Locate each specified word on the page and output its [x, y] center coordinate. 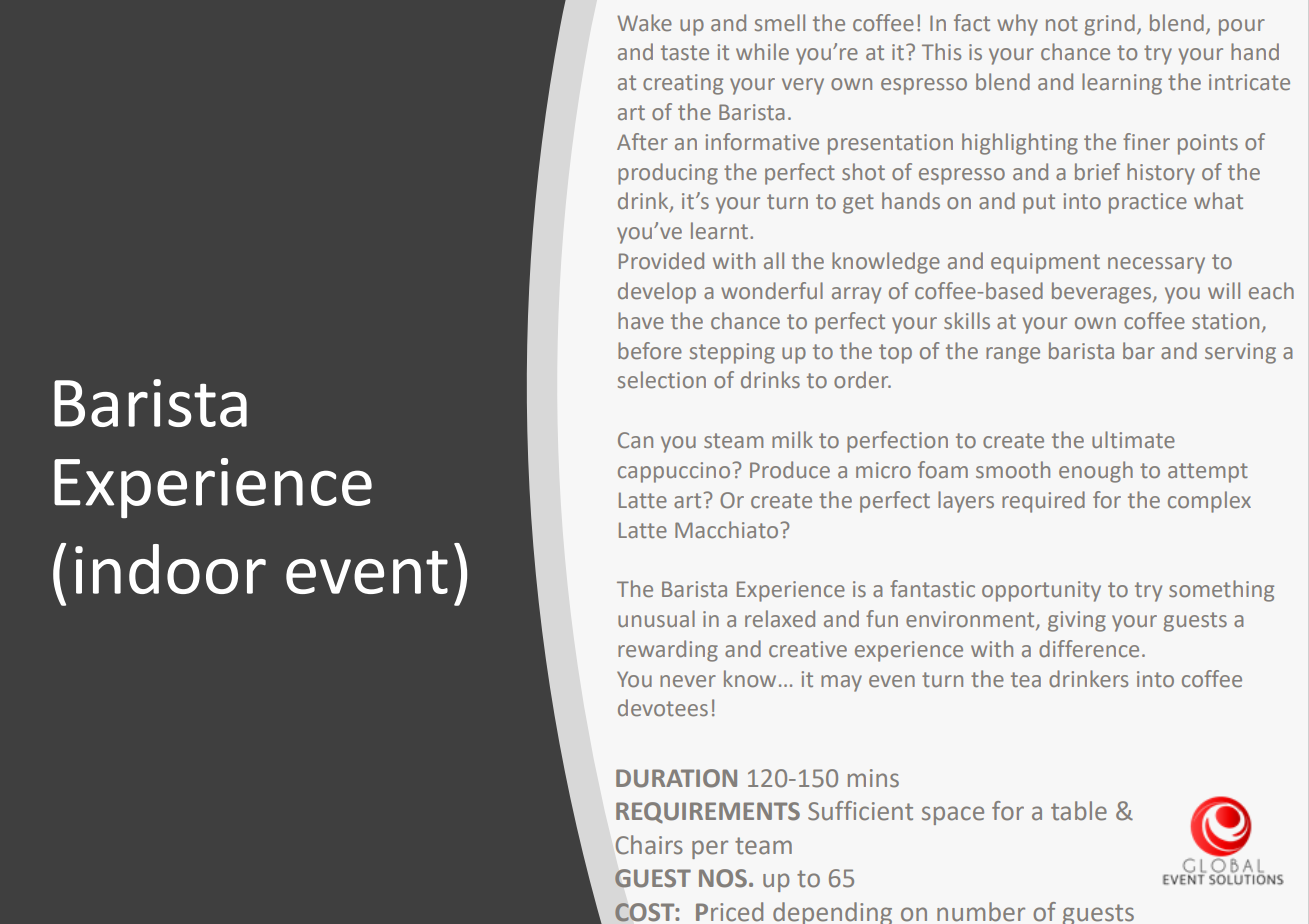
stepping [732, 353]
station [1225, 321]
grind [1110, 25]
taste [685, 53]
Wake [644, 22]
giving [1077, 621]
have [641, 320]
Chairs [649, 845]
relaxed [780, 619]
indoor [170, 569]
